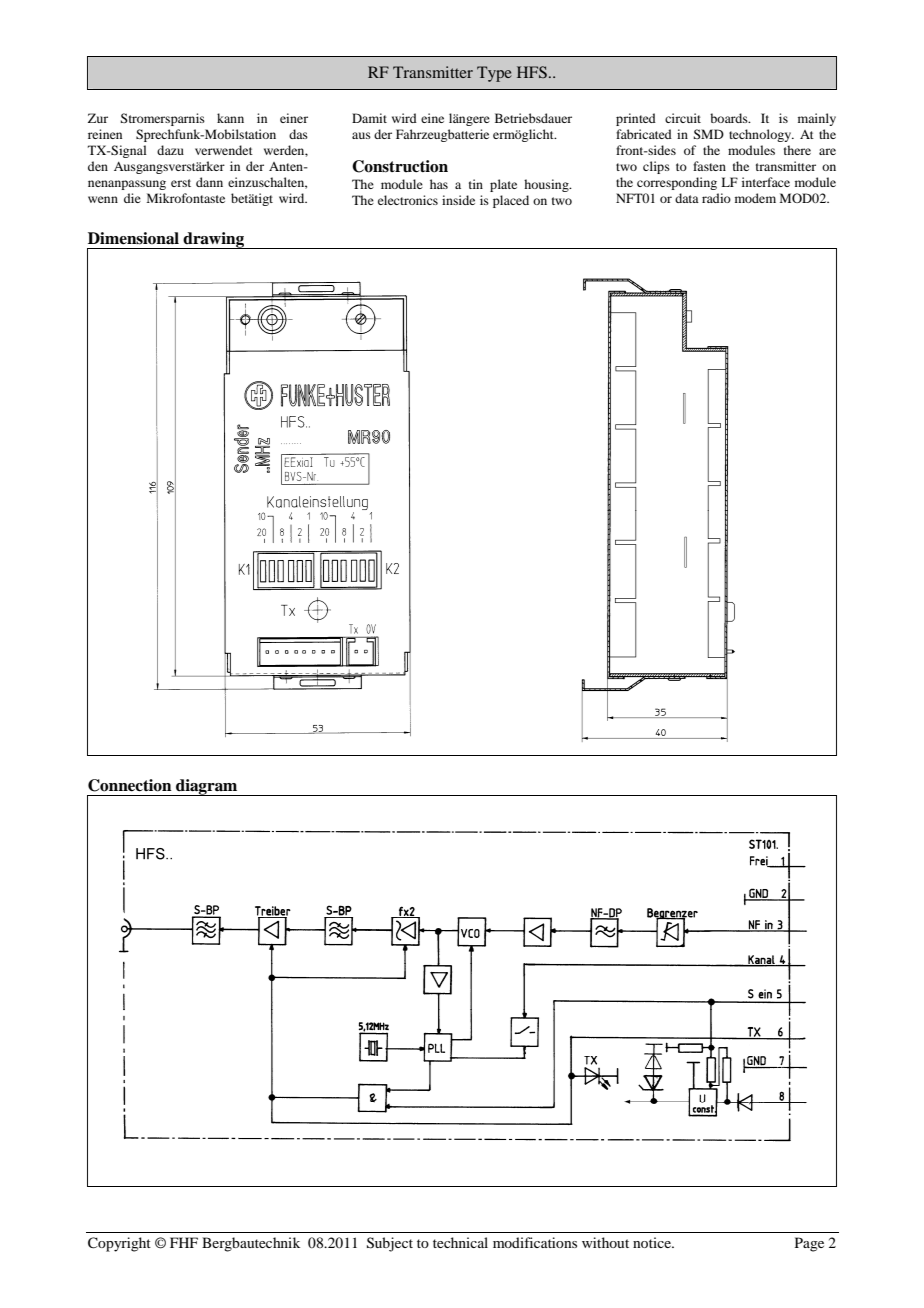 The width and height of the screenshot is (924, 1308). Describe the element at coordinates (207, 787) in the screenshot. I see `diagram` at that location.
